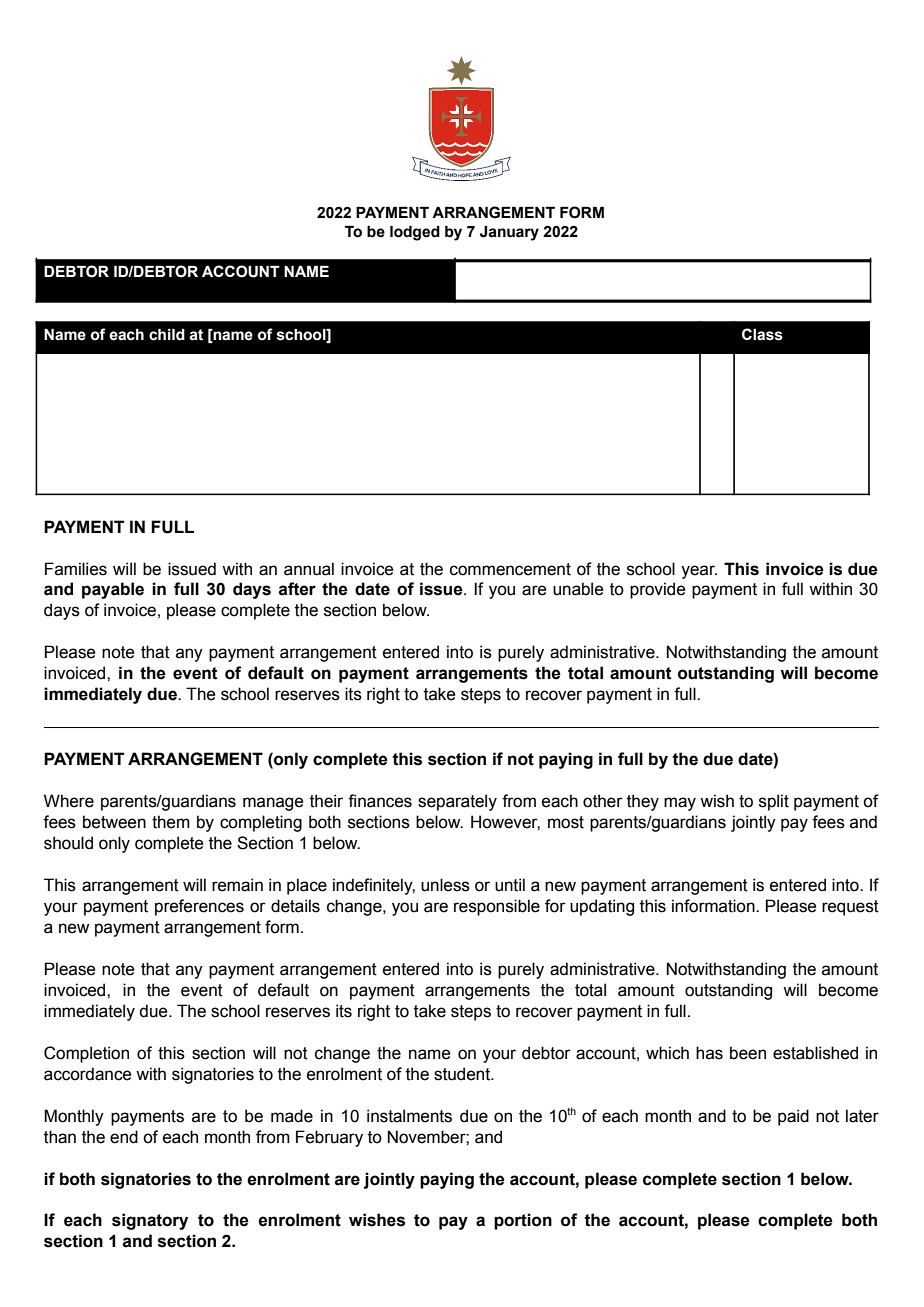  What do you see at coordinates (762, 334) in the screenshot?
I see `Class` at bounding box center [762, 334].
